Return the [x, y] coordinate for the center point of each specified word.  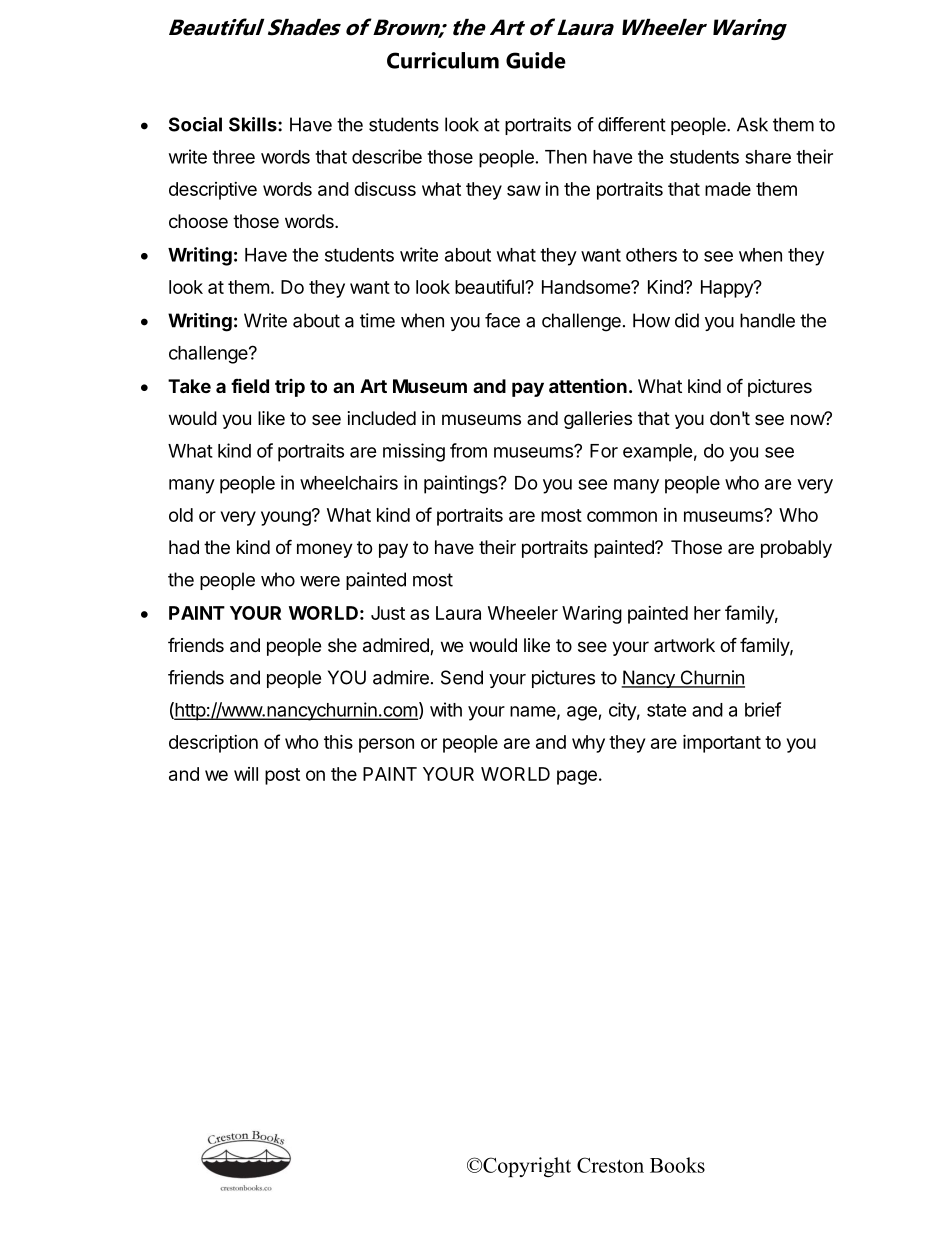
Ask [752, 124]
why [588, 744]
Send [462, 677]
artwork [684, 645]
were [320, 581]
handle [767, 320]
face [502, 320]
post [282, 776]
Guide [536, 60]
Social [195, 124]
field [250, 386]
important [722, 743]
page [577, 777]
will [246, 774]
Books [677, 1165]
